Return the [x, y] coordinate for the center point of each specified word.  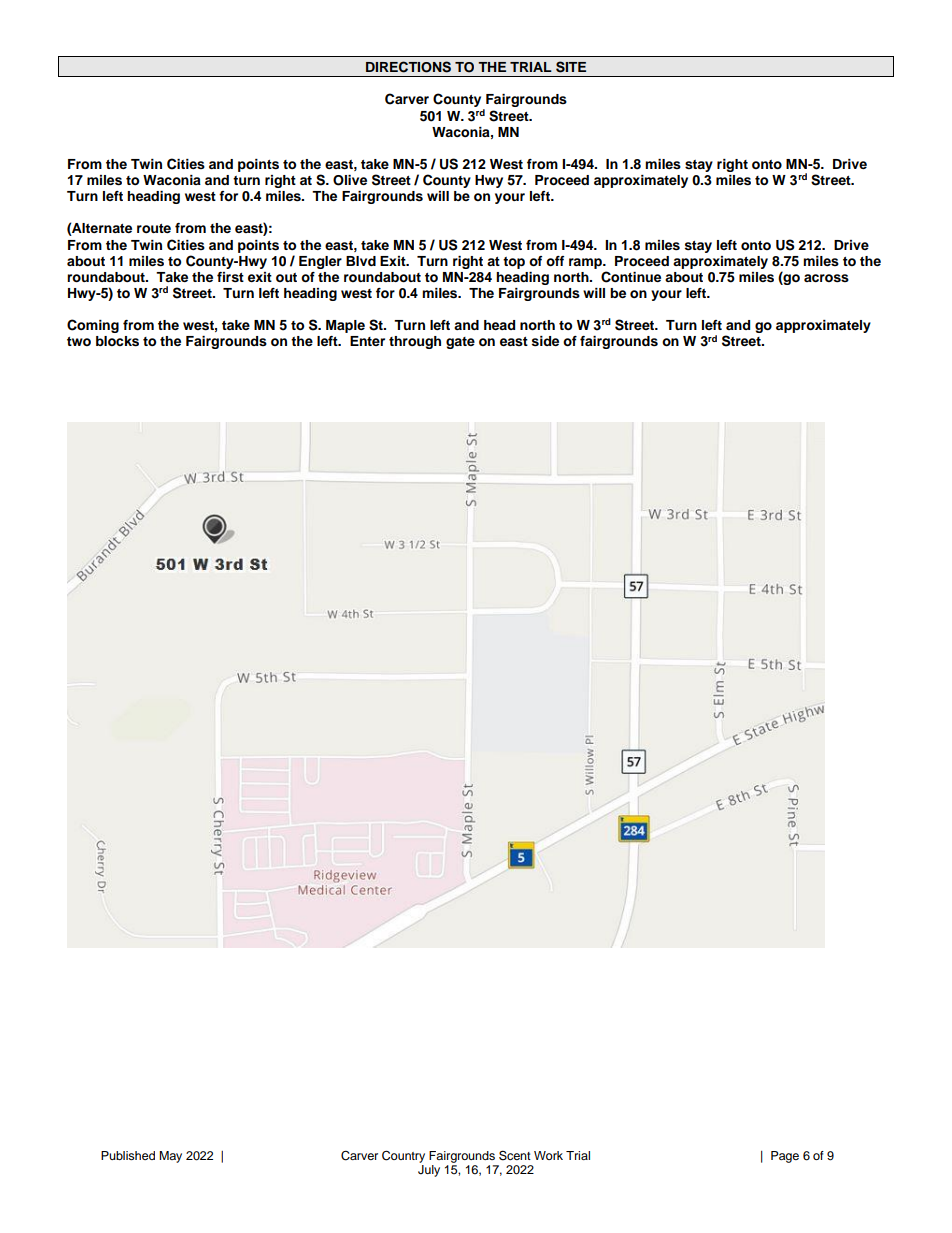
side [545, 341]
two [79, 341]
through [415, 342]
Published [128, 1155]
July [429, 1171]
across [826, 278]
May [170, 1157]
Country [403, 1156]
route [154, 228]
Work [548, 1155]
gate [460, 343]
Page [785, 1157]
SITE [571, 67]
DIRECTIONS [408, 67]
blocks [117, 341]
